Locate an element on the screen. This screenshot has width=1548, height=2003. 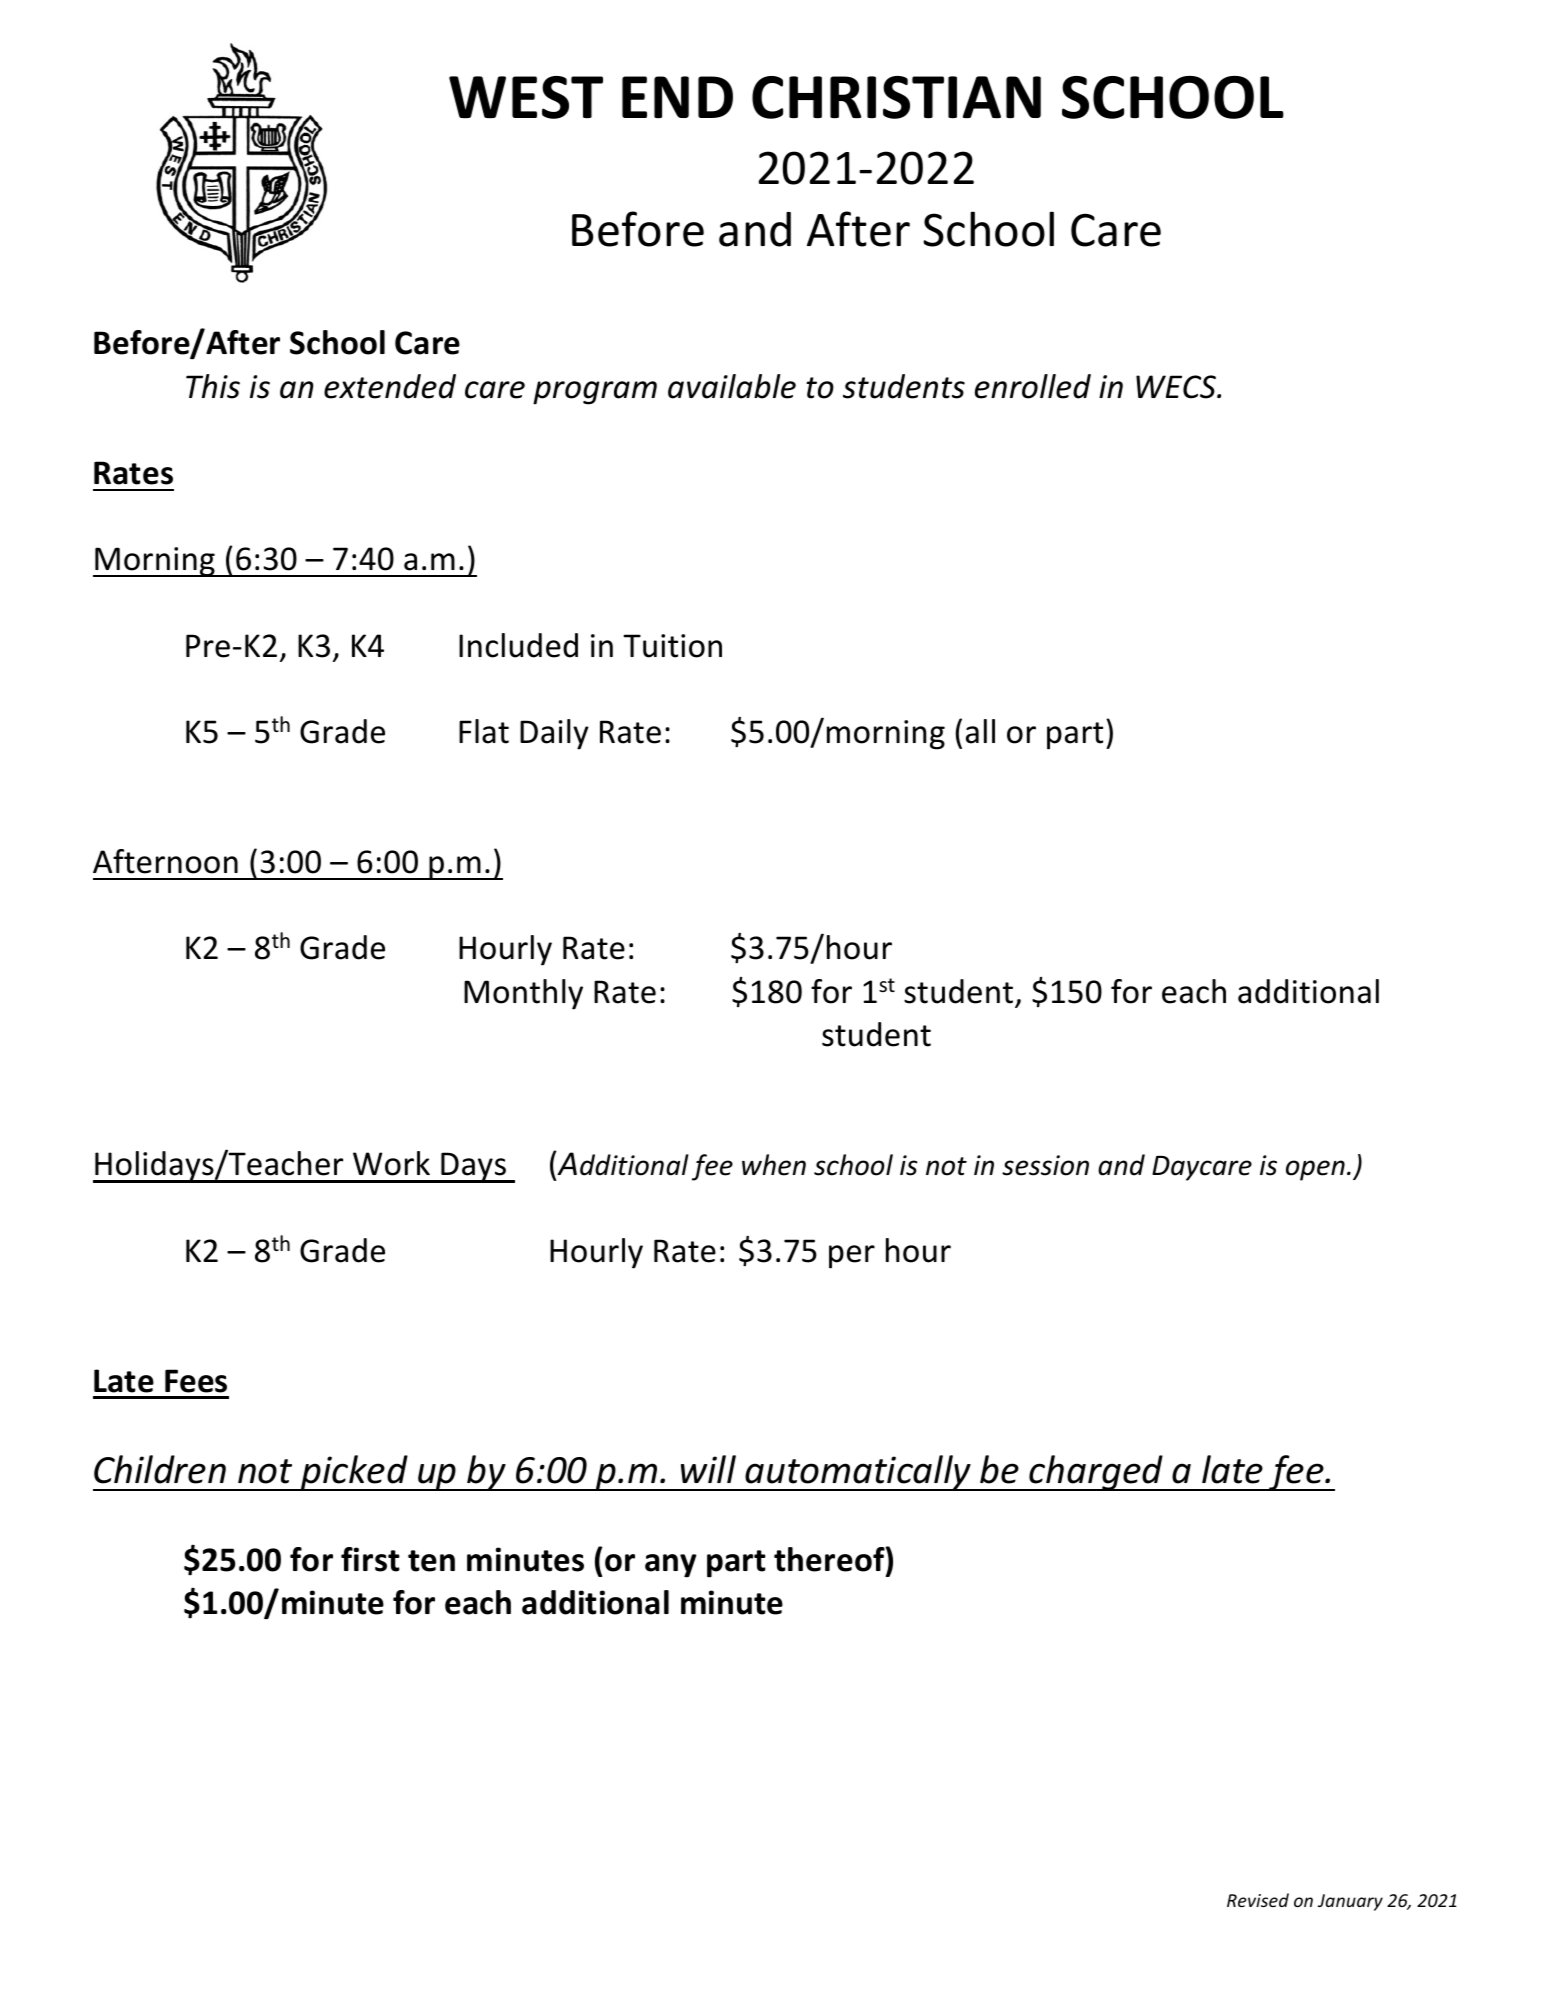
CHRISTIAN is located at coordinates (896, 97).
